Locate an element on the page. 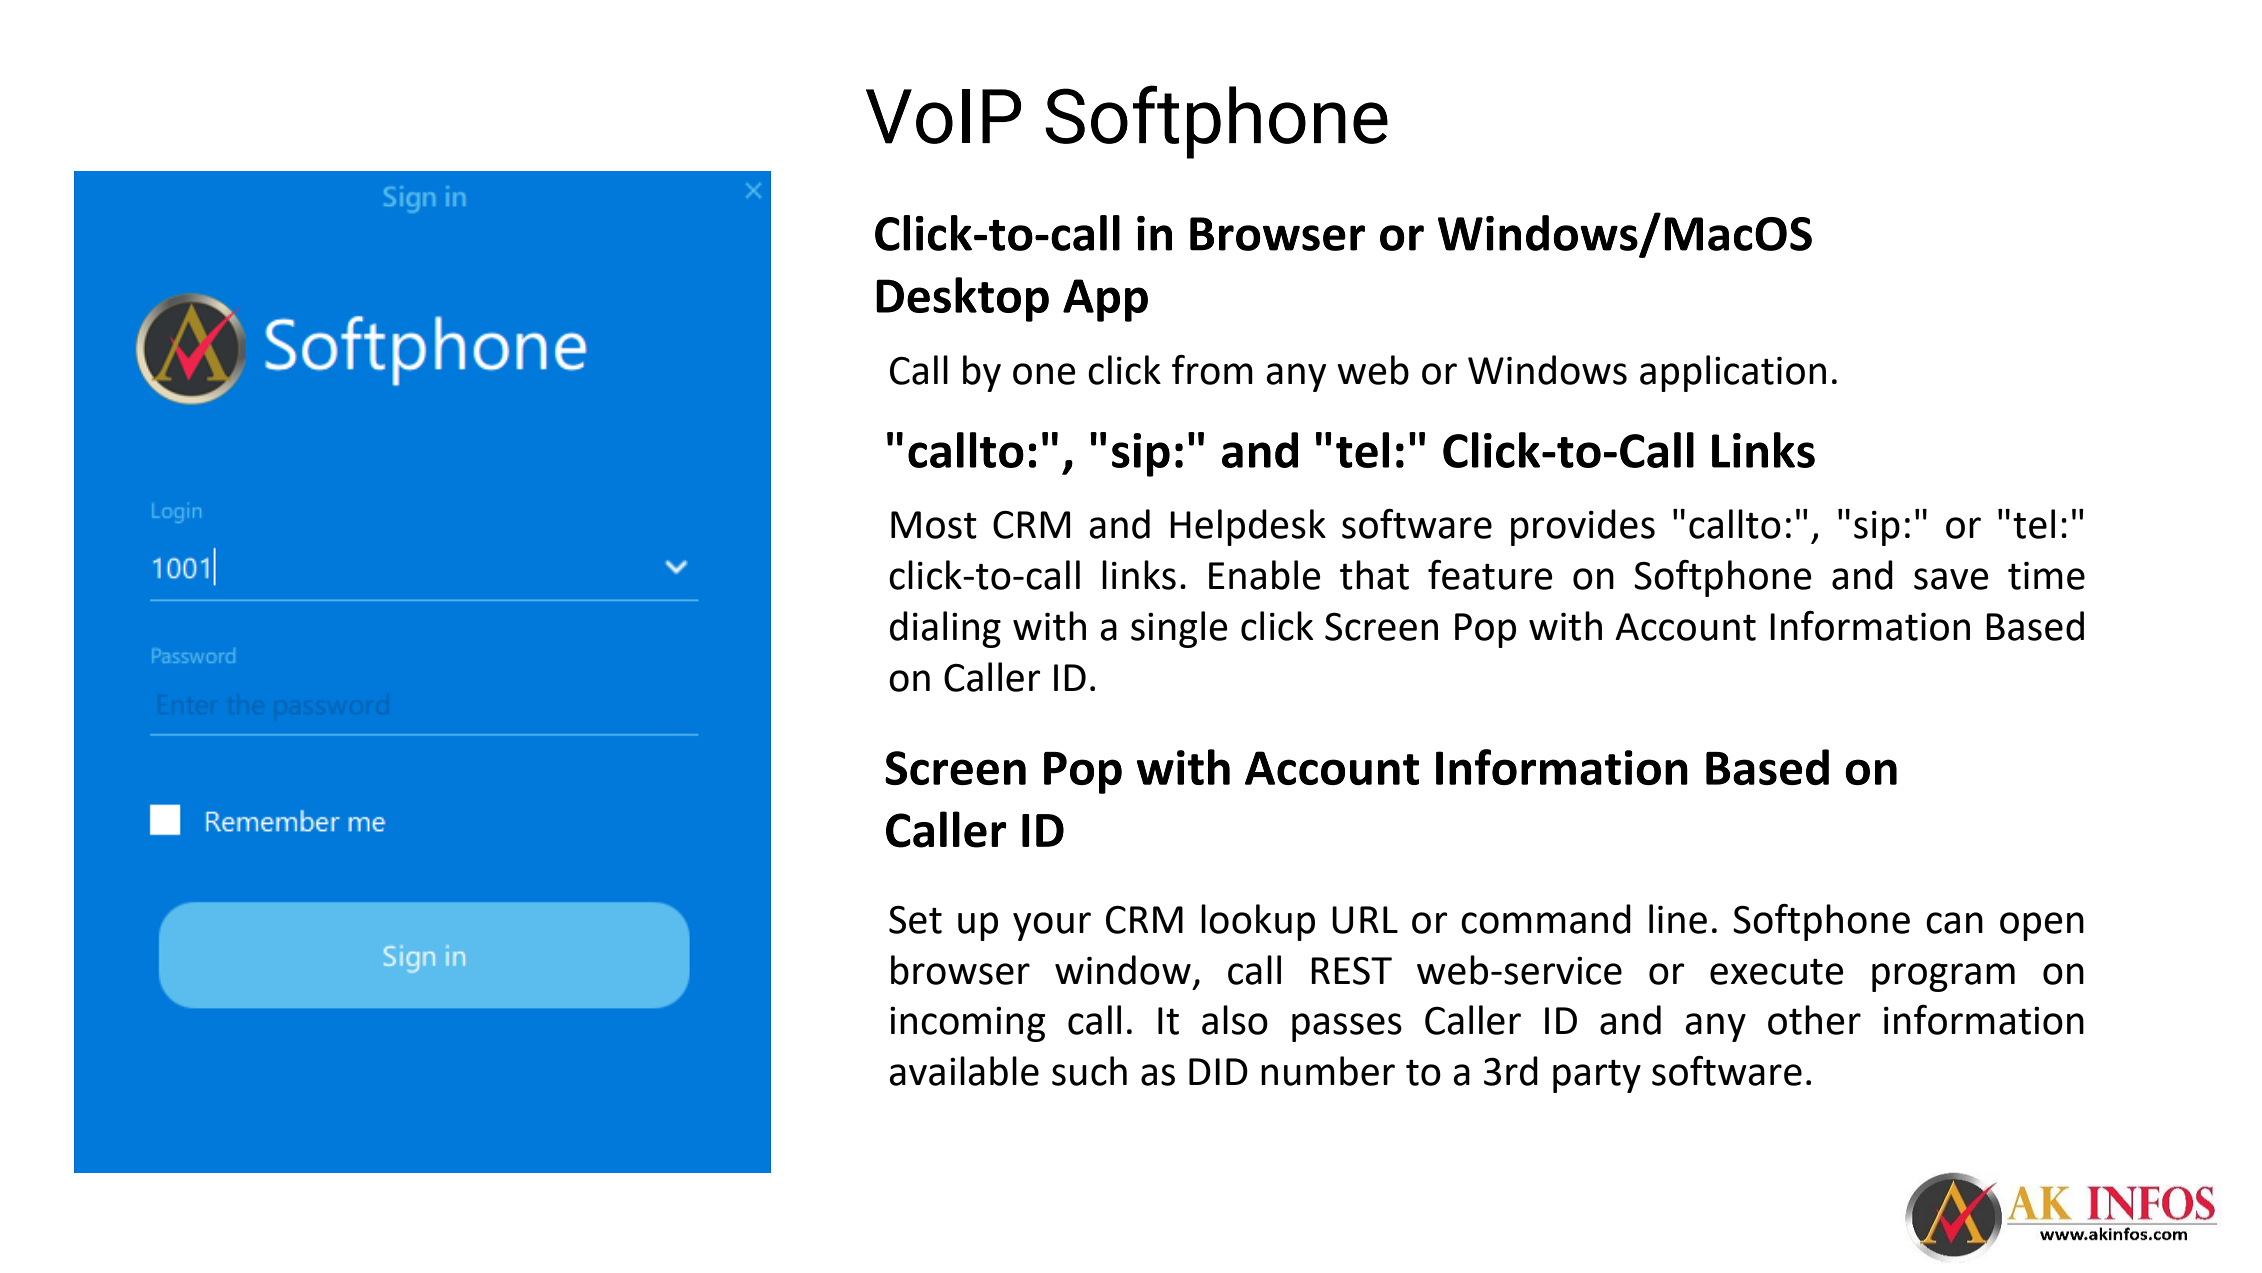 This document has width=2262, height=1273. open is located at coordinates (2042, 926).
